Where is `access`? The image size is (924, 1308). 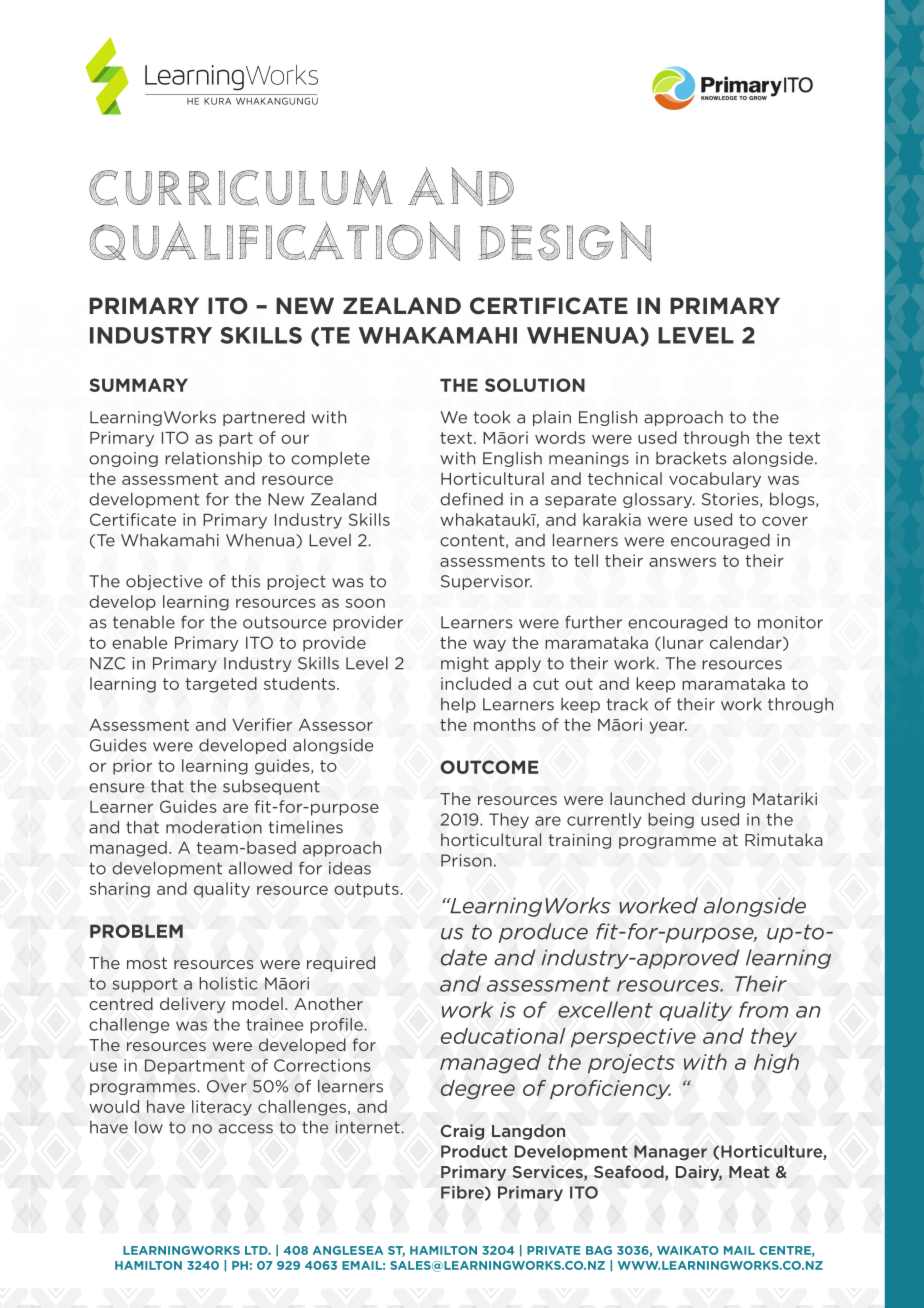
access is located at coordinates (246, 1129).
